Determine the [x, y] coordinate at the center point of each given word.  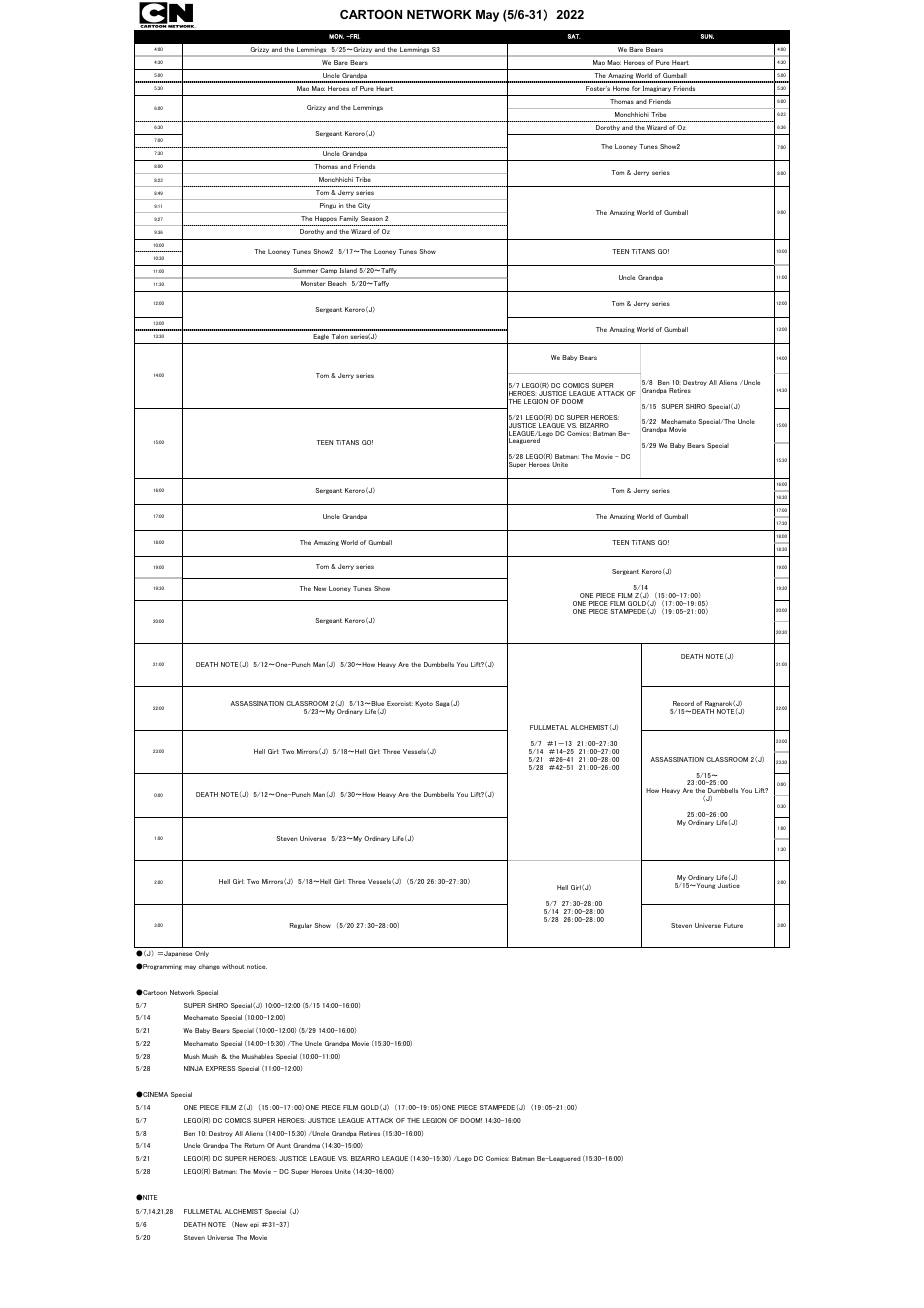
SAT [574, 36]
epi [254, 1225]
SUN [707, 36]
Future [733, 925]
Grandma [306, 1145]
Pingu [328, 206]
